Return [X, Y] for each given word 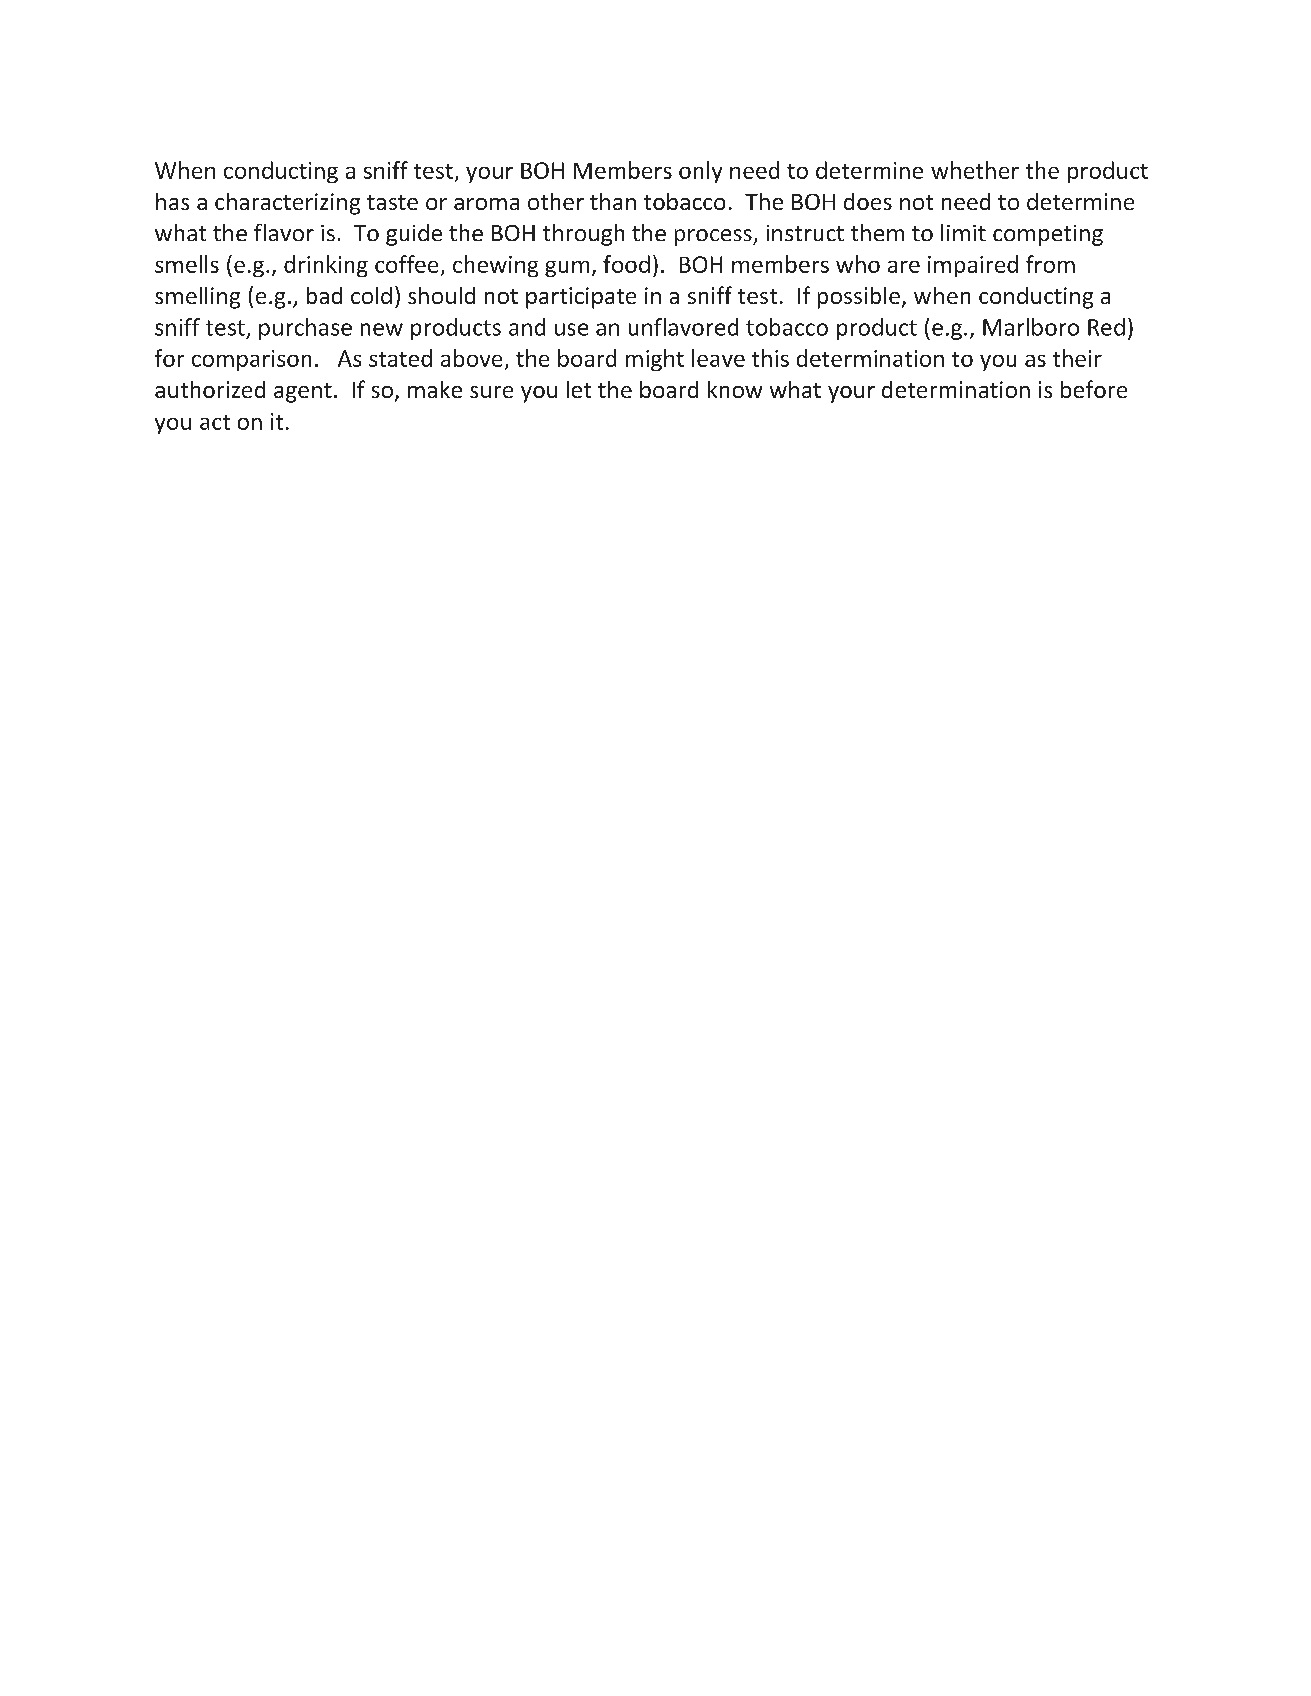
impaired [973, 266]
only [700, 172]
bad [324, 295]
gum [567, 269]
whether [975, 170]
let [579, 389]
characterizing [287, 204]
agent [303, 393]
